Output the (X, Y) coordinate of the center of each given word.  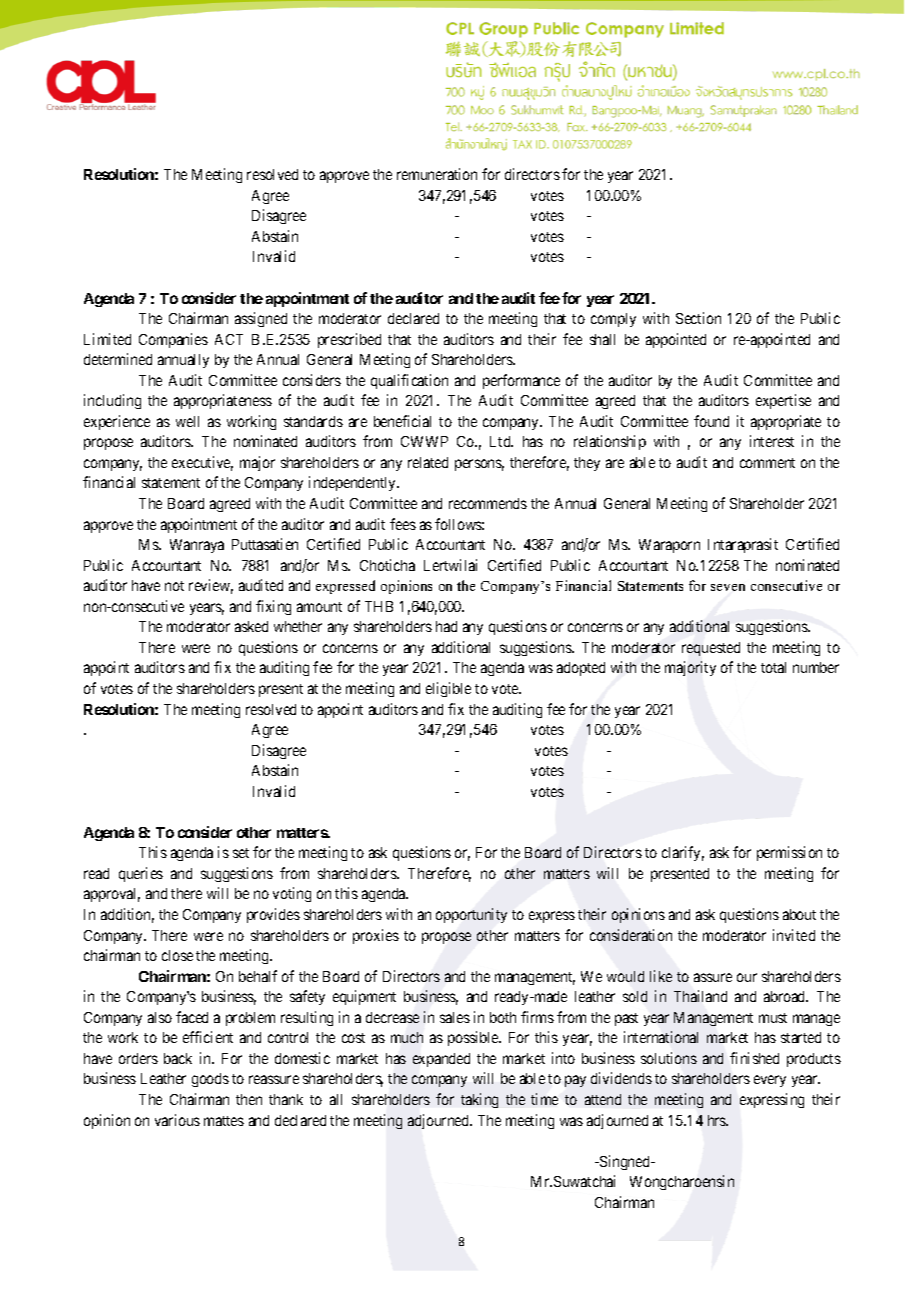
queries (141, 874)
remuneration (437, 174)
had (446, 626)
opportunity (471, 915)
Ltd (501, 441)
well (187, 421)
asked (251, 626)
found (711, 421)
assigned (261, 319)
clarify (683, 853)
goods (210, 1080)
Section (698, 318)
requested (711, 649)
